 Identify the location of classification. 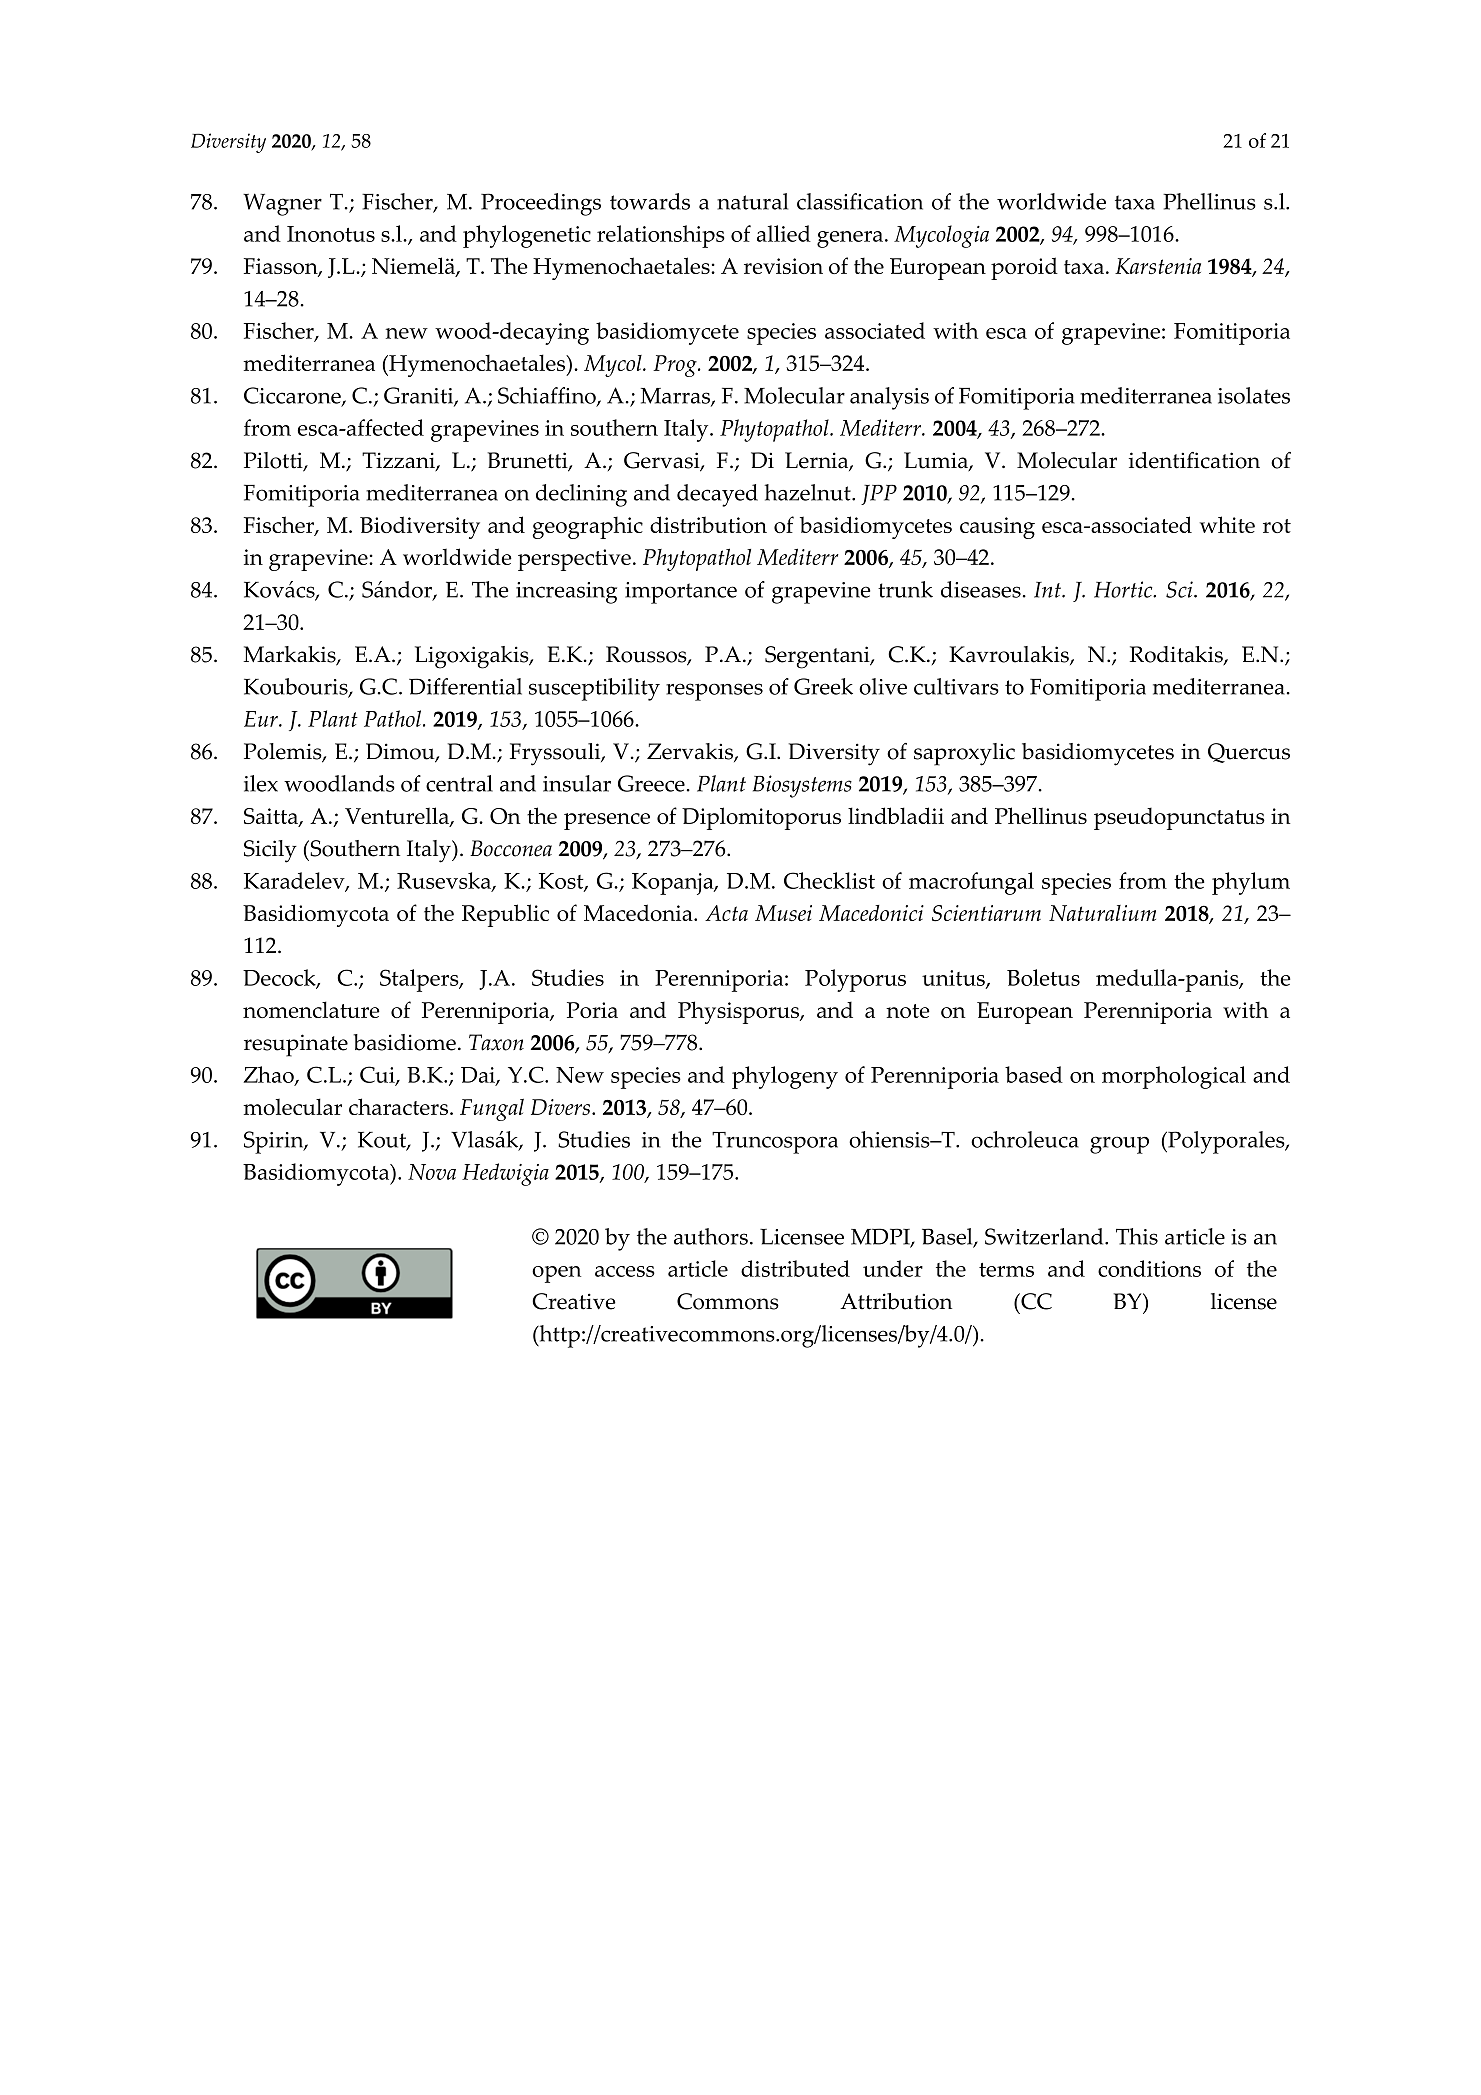
(860, 201).
